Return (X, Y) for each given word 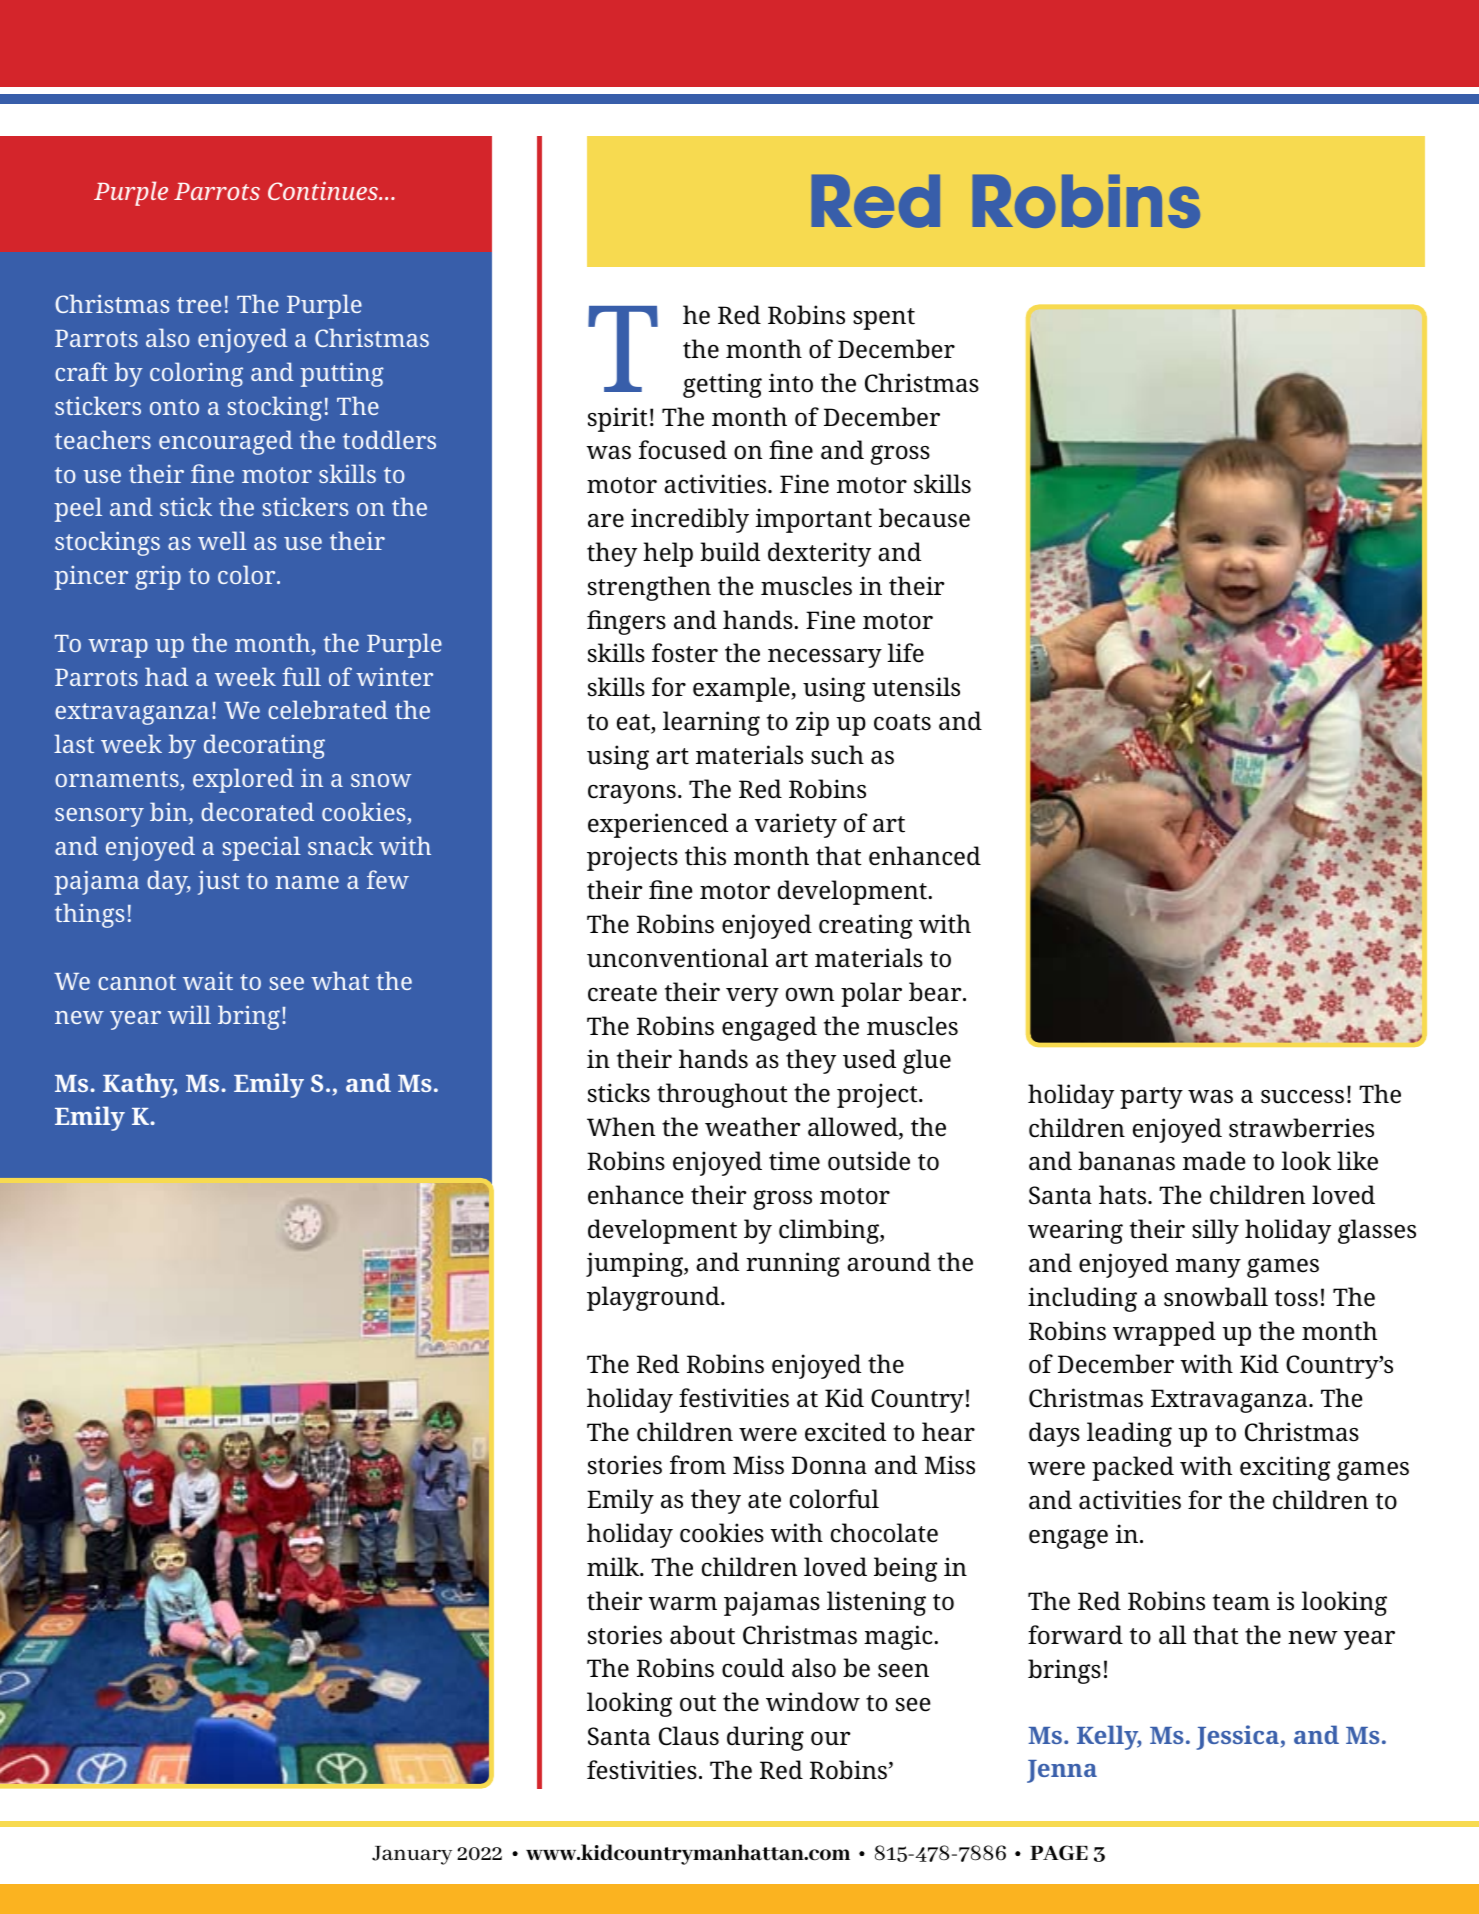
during (765, 1738)
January (412, 1855)
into (790, 383)
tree (199, 305)
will (189, 1014)
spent (884, 319)
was (1210, 1097)
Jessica (1237, 1737)
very (752, 997)
